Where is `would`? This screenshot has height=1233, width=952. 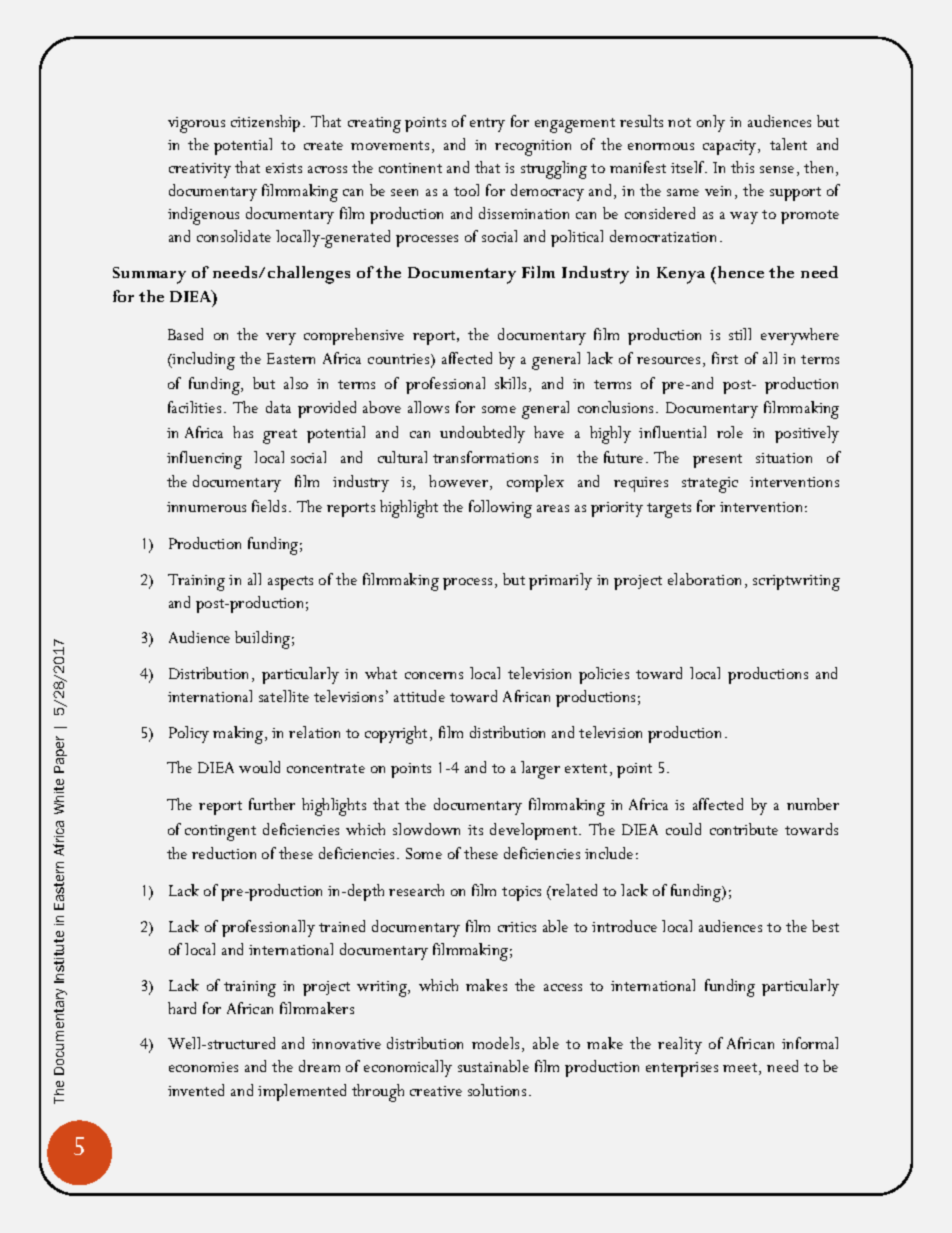
would is located at coordinates (259, 767).
